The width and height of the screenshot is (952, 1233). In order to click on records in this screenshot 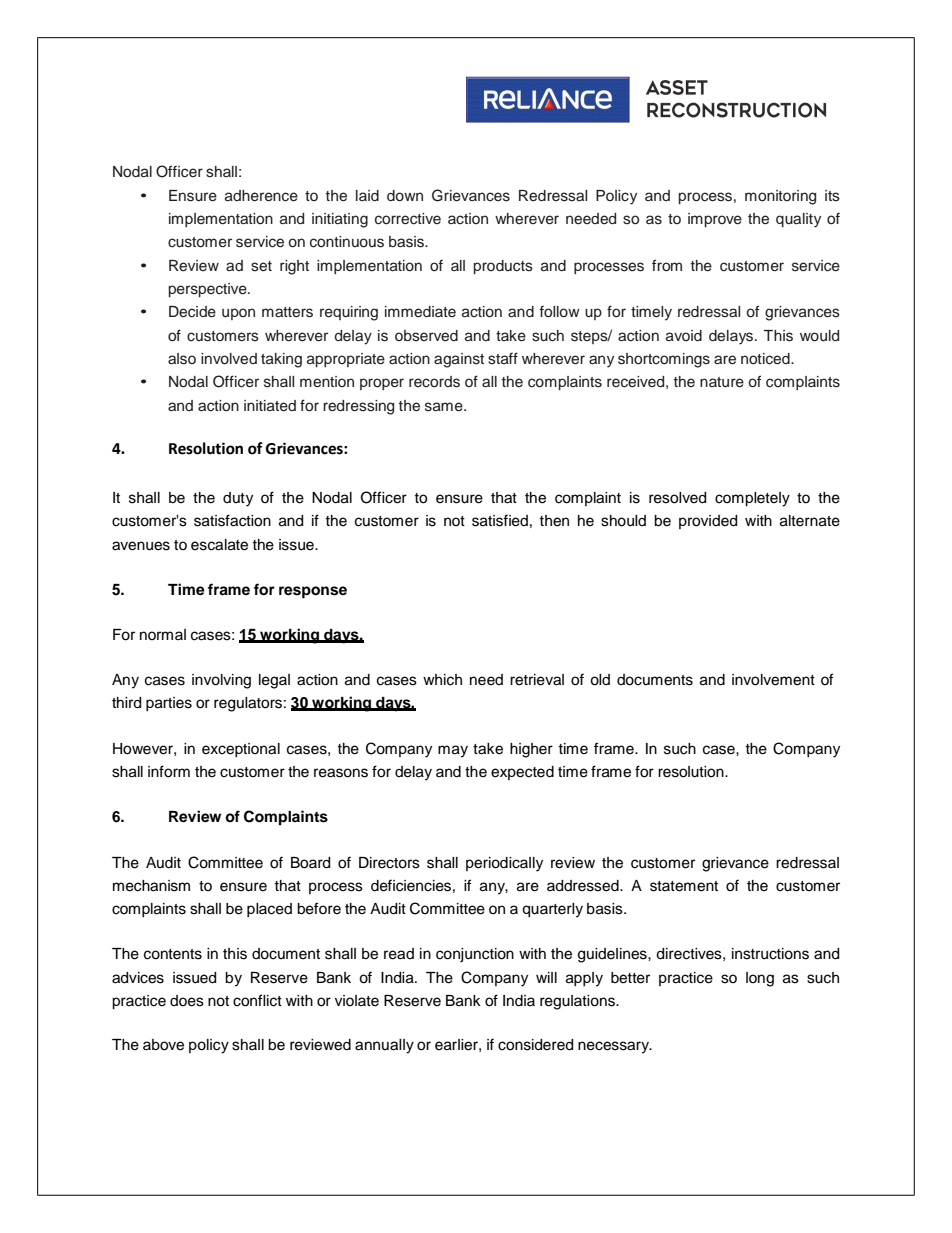, I will do `click(434, 382)`.
